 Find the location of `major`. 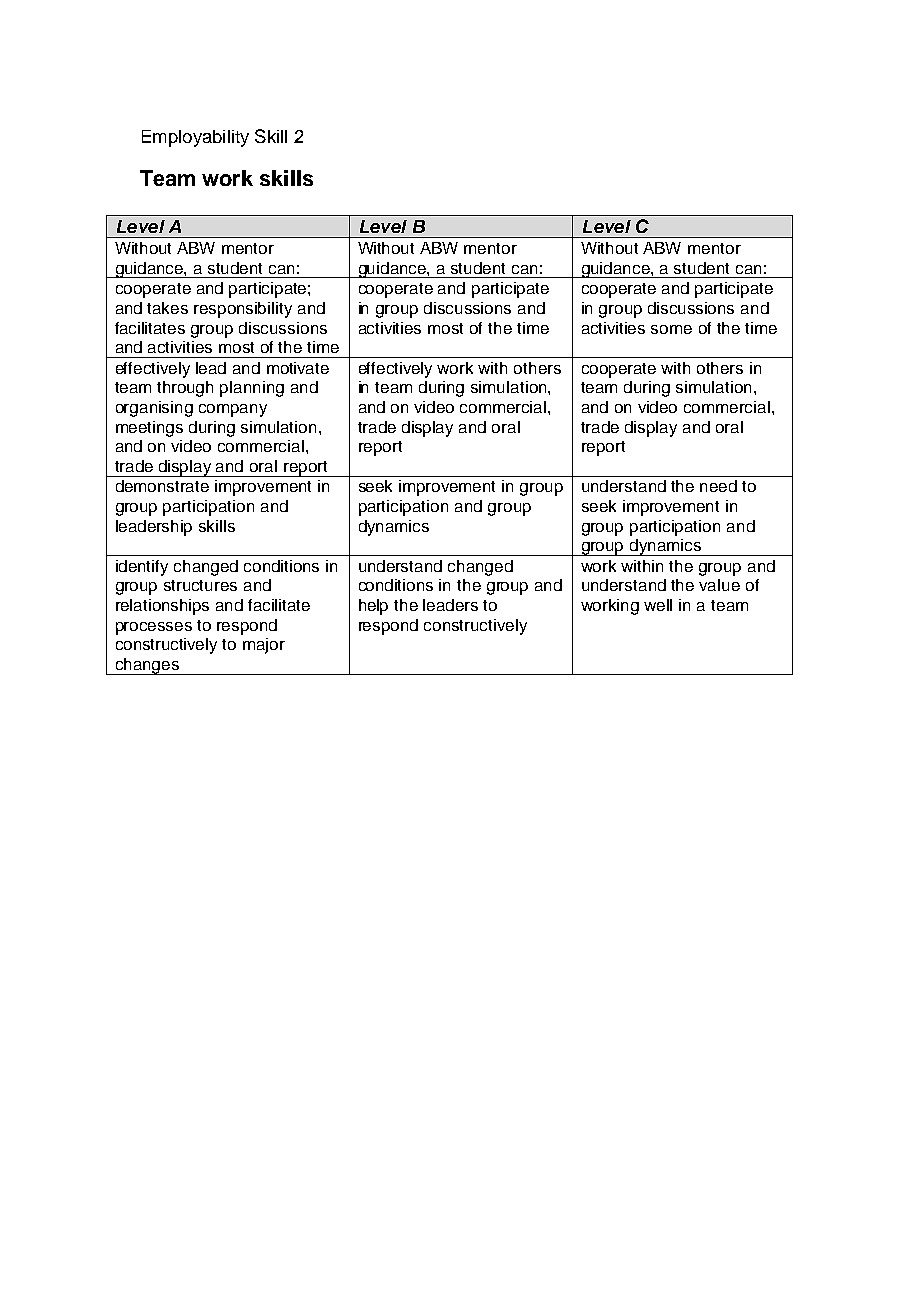

major is located at coordinates (264, 646).
